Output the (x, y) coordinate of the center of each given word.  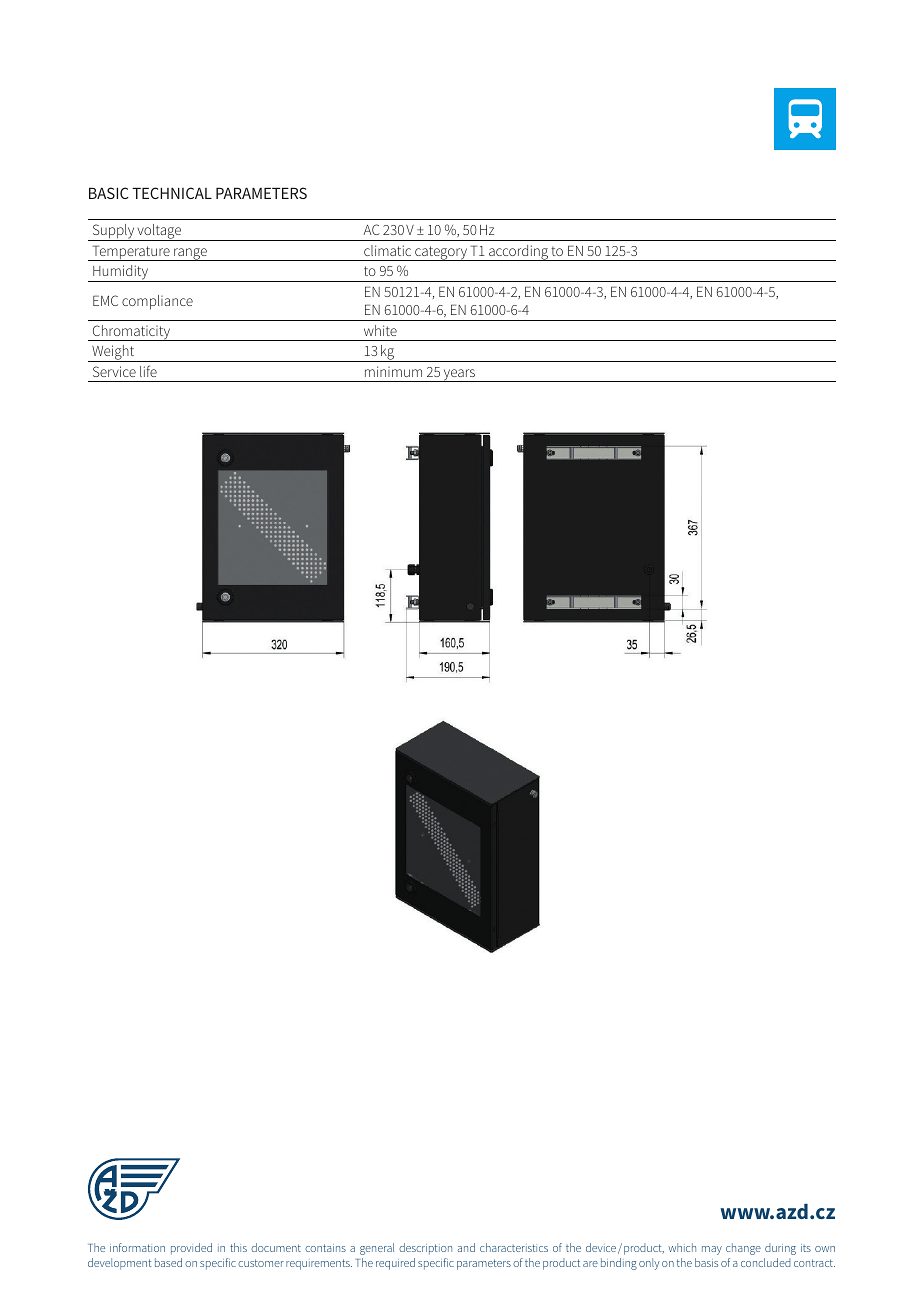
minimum (393, 371)
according (518, 253)
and (466, 1247)
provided (191, 1249)
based (168, 1262)
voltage (159, 232)
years (459, 375)
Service (114, 371)
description (425, 1249)
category (441, 253)
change (743, 1249)
